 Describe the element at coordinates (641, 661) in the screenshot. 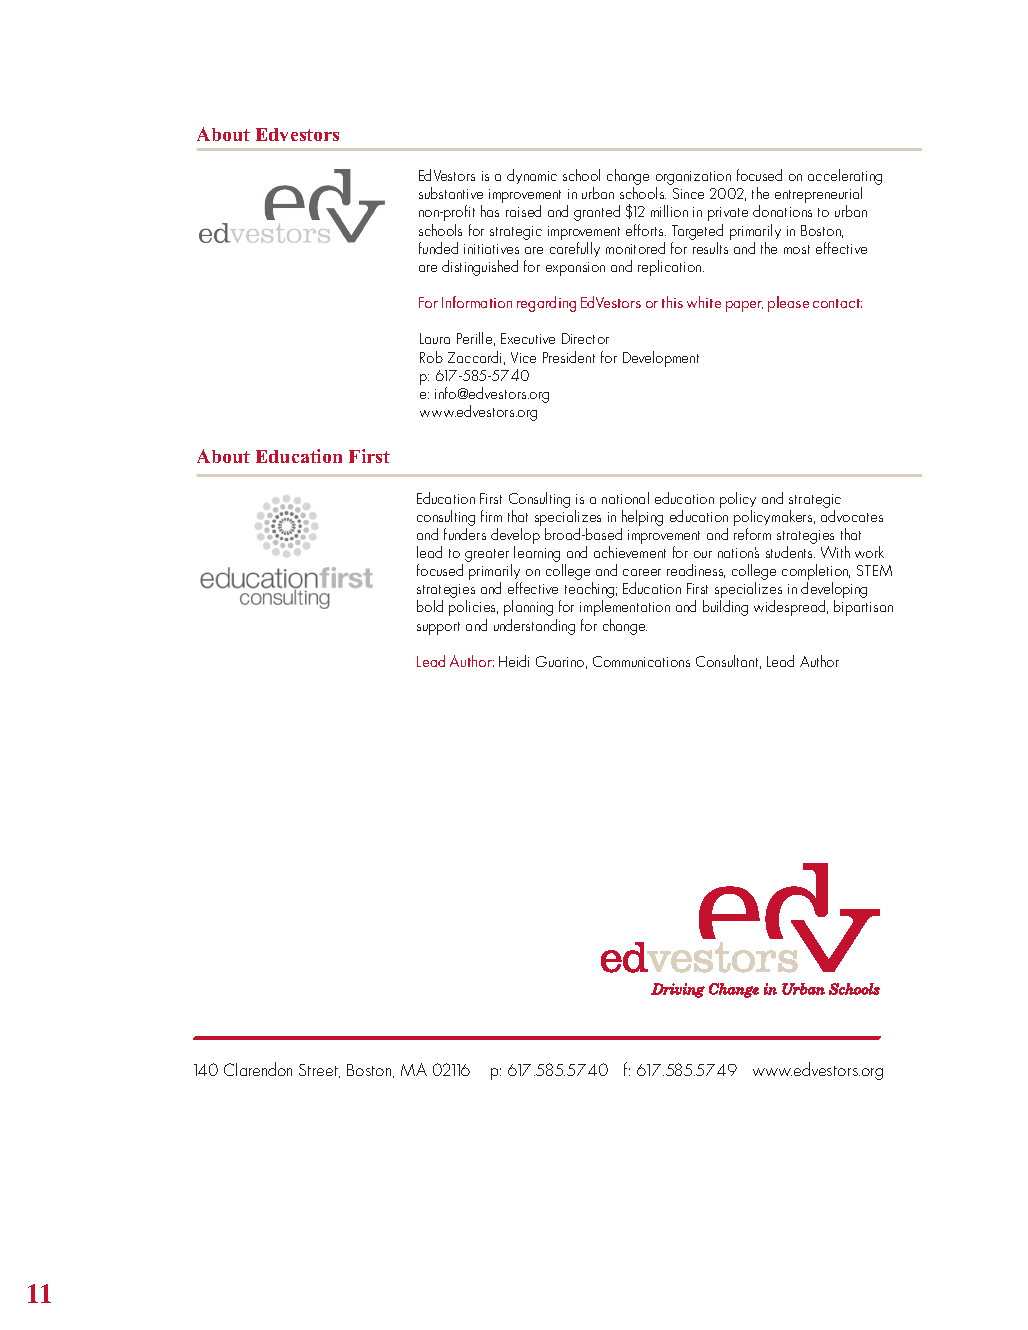

I see `Communications` at that location.
